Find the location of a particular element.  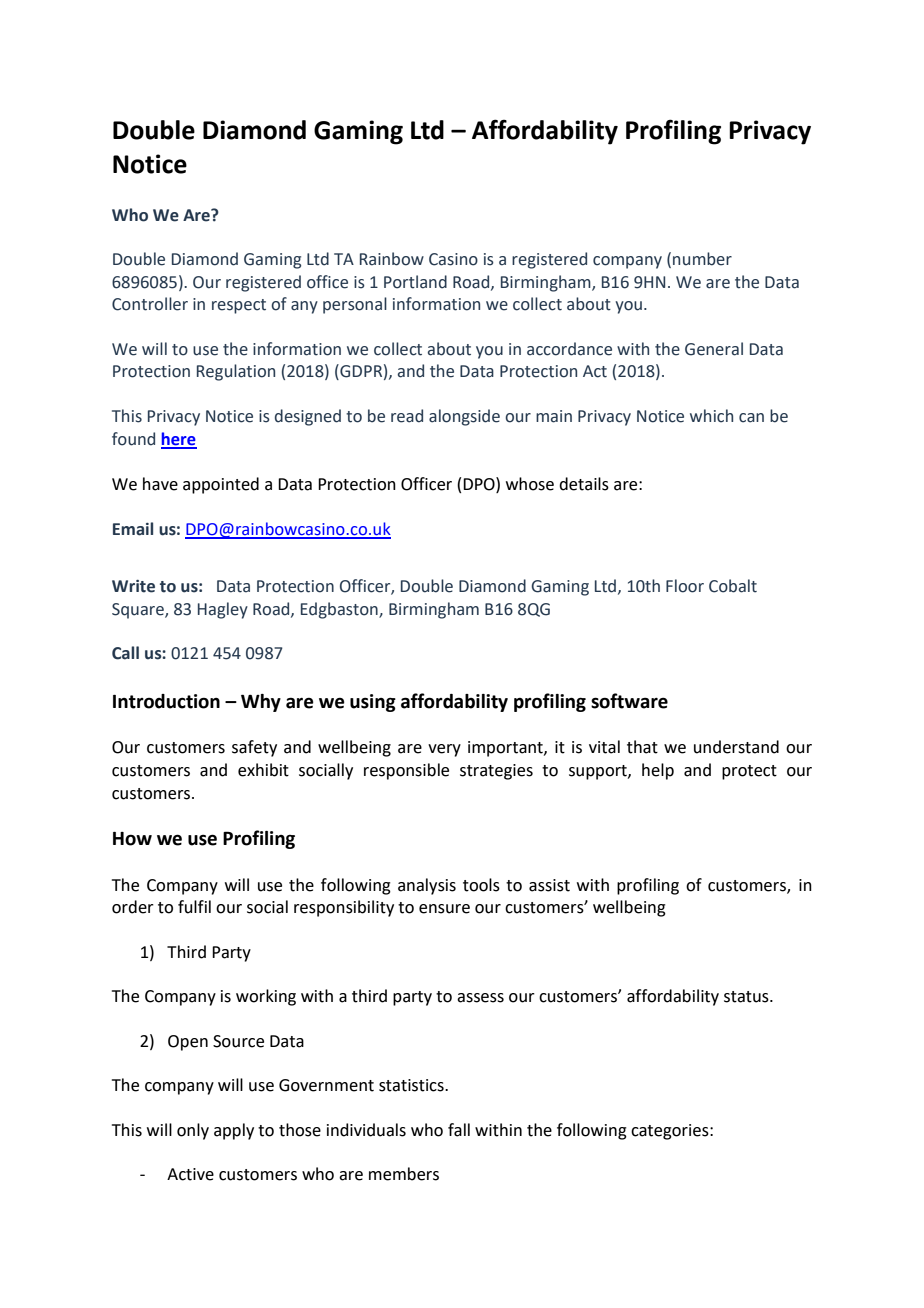

only is located at coordinates (193, 1131).
